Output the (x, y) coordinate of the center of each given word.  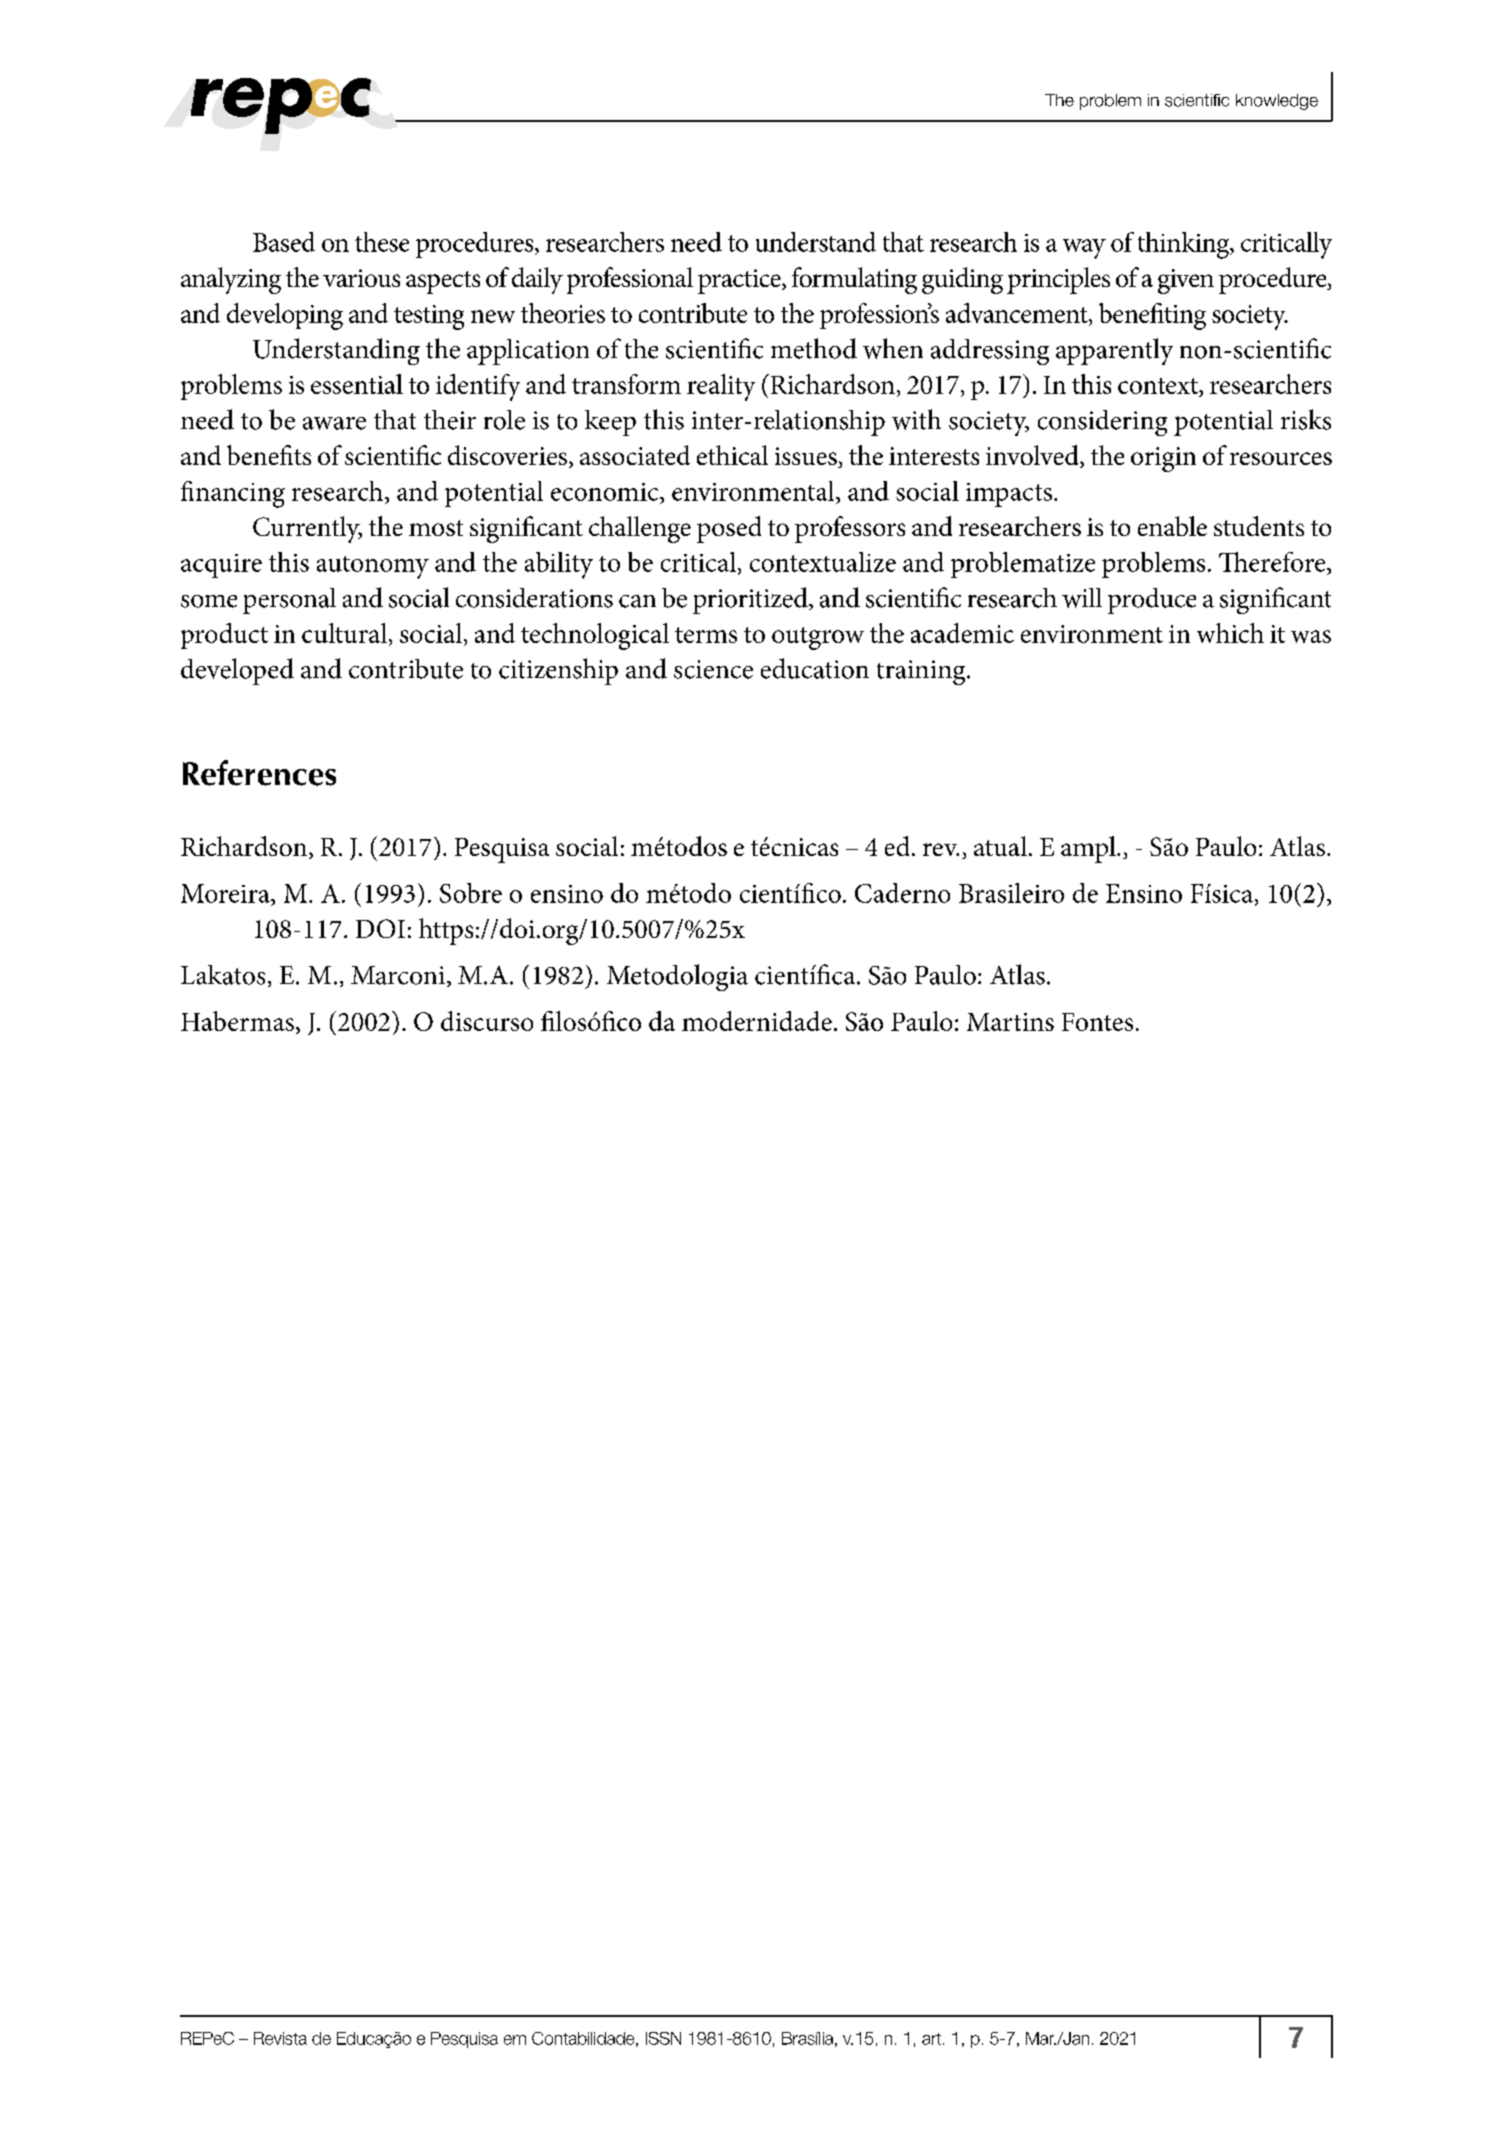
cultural (346, 633)
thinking (1185, 245)
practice (740, 281)
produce (1152, 601)
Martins (1010, 1022)
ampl (1089, 849)
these (382, 242)
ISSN (663, 2038)
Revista (280, 2038)
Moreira (226, 893)
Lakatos (223, 975)
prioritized (751, 600)
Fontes (1097, 1022)
